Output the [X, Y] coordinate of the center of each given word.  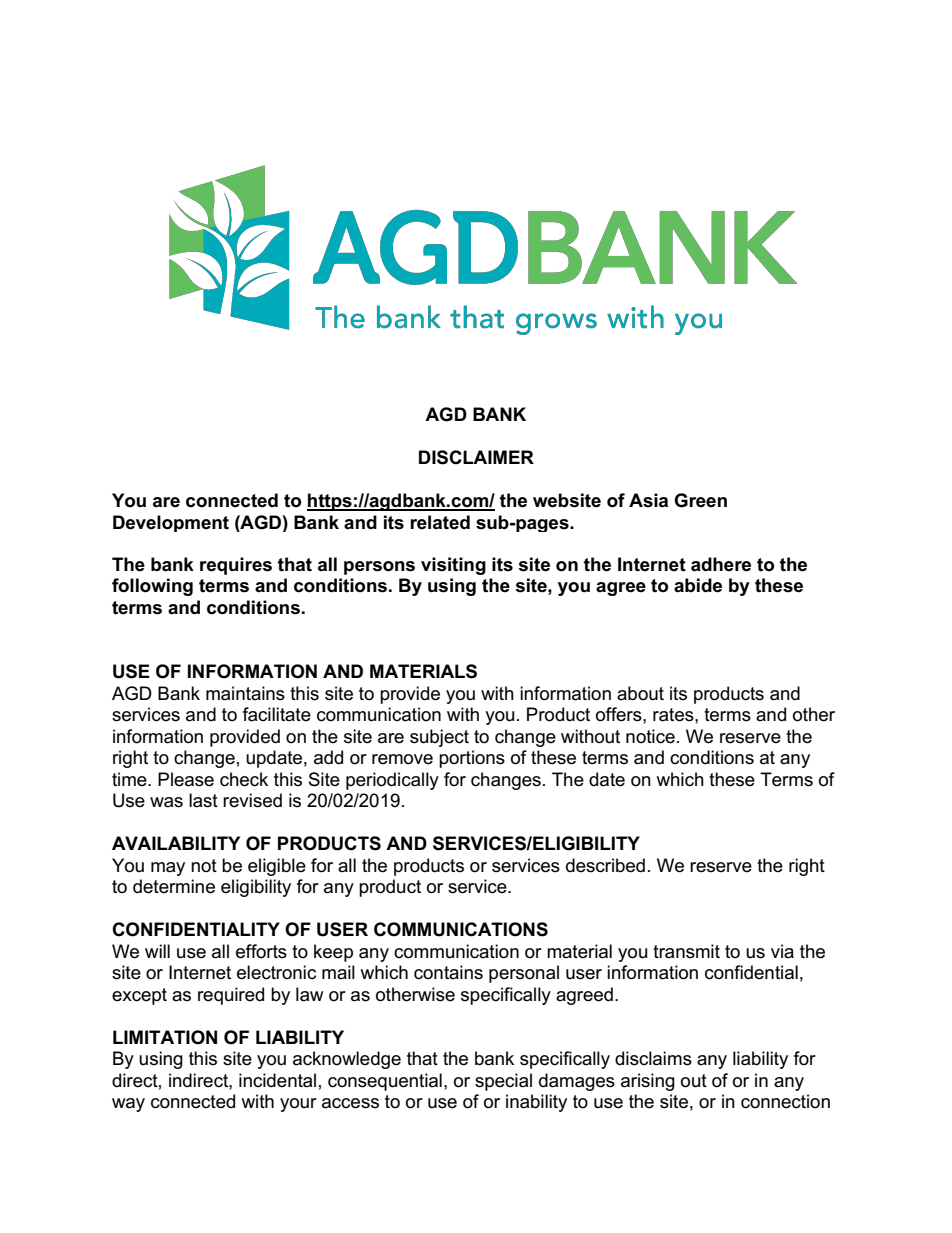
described [605, 865]
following [152, 587]
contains [448, 972]
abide [698, 585]
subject [439, 738]
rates [674, 715]
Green [700, 500]
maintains [245, 693]
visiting [453, 566]
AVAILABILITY [176, 843]
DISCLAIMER [476, 457]
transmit [686, 951]
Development [171, 523]
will [157, 951]
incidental [277, 1080]
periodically [392, 781]
